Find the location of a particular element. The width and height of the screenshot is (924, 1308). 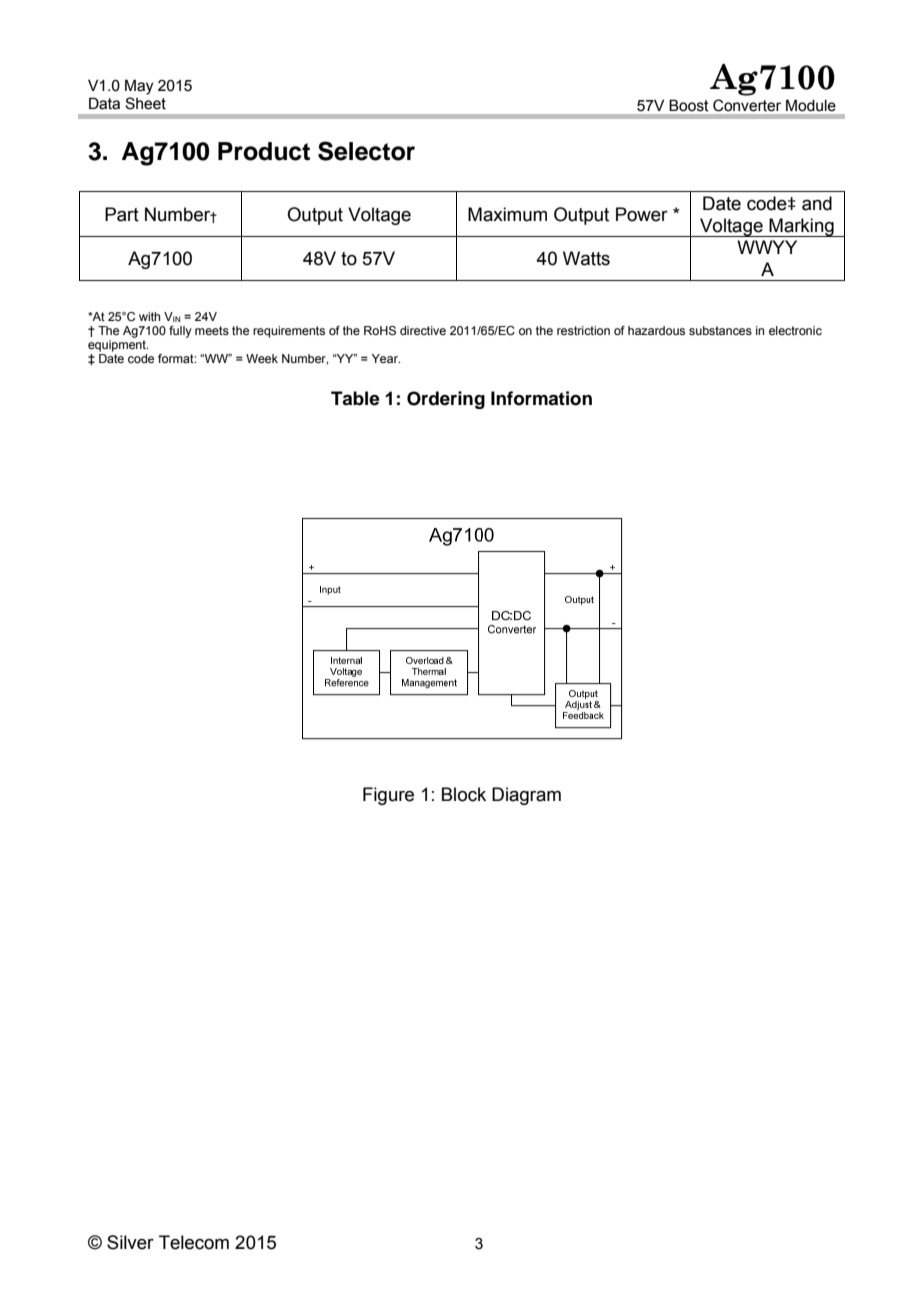

Silver is located at coordinates (130, 1242).
